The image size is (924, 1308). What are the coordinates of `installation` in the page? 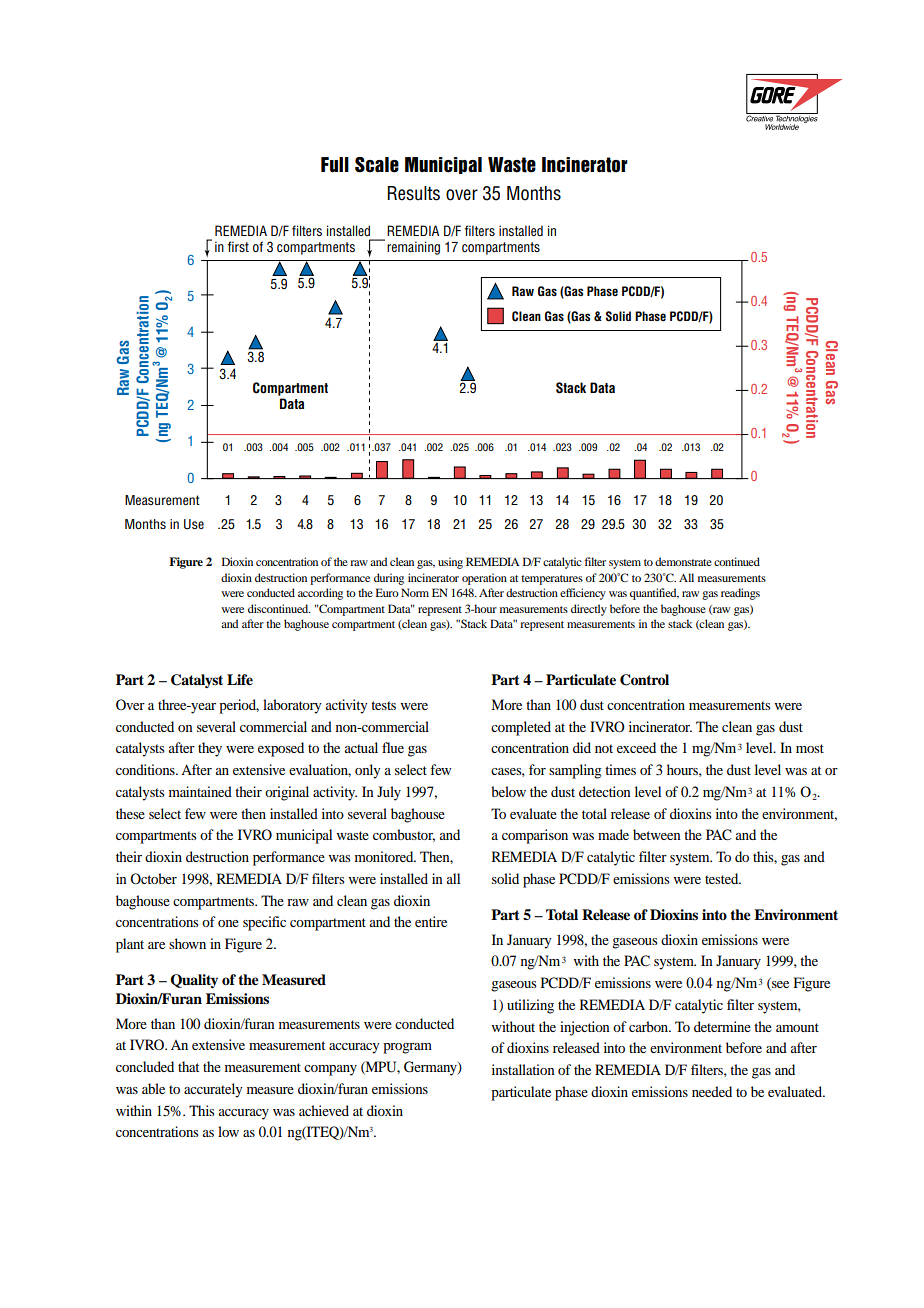 It's located at (523, 1069).
